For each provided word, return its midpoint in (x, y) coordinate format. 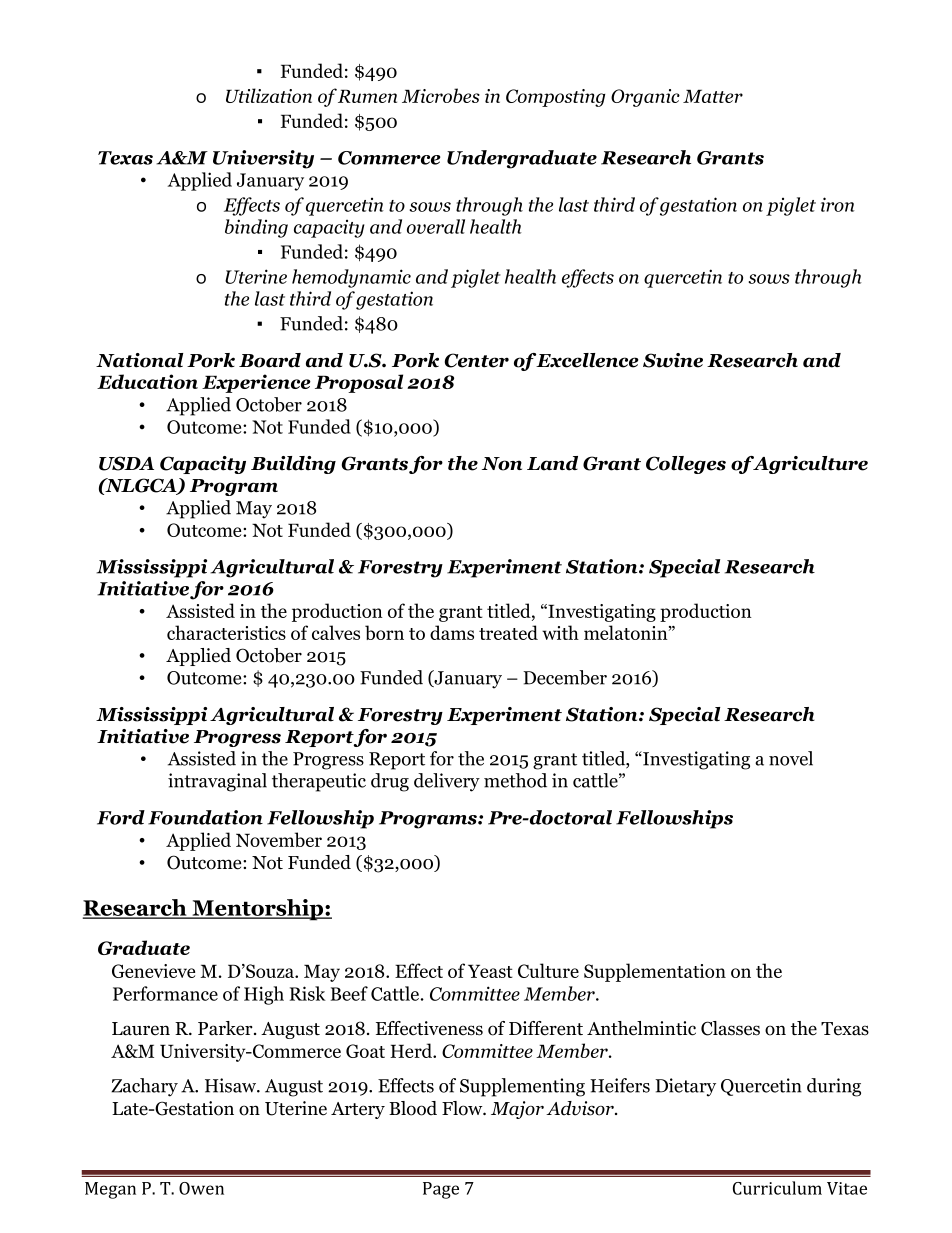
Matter (713, 96)
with (560, 632)
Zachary (144, 1087)
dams (452, 632)
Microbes (441, 95)
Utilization (269, 95)
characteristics (226, 632)
